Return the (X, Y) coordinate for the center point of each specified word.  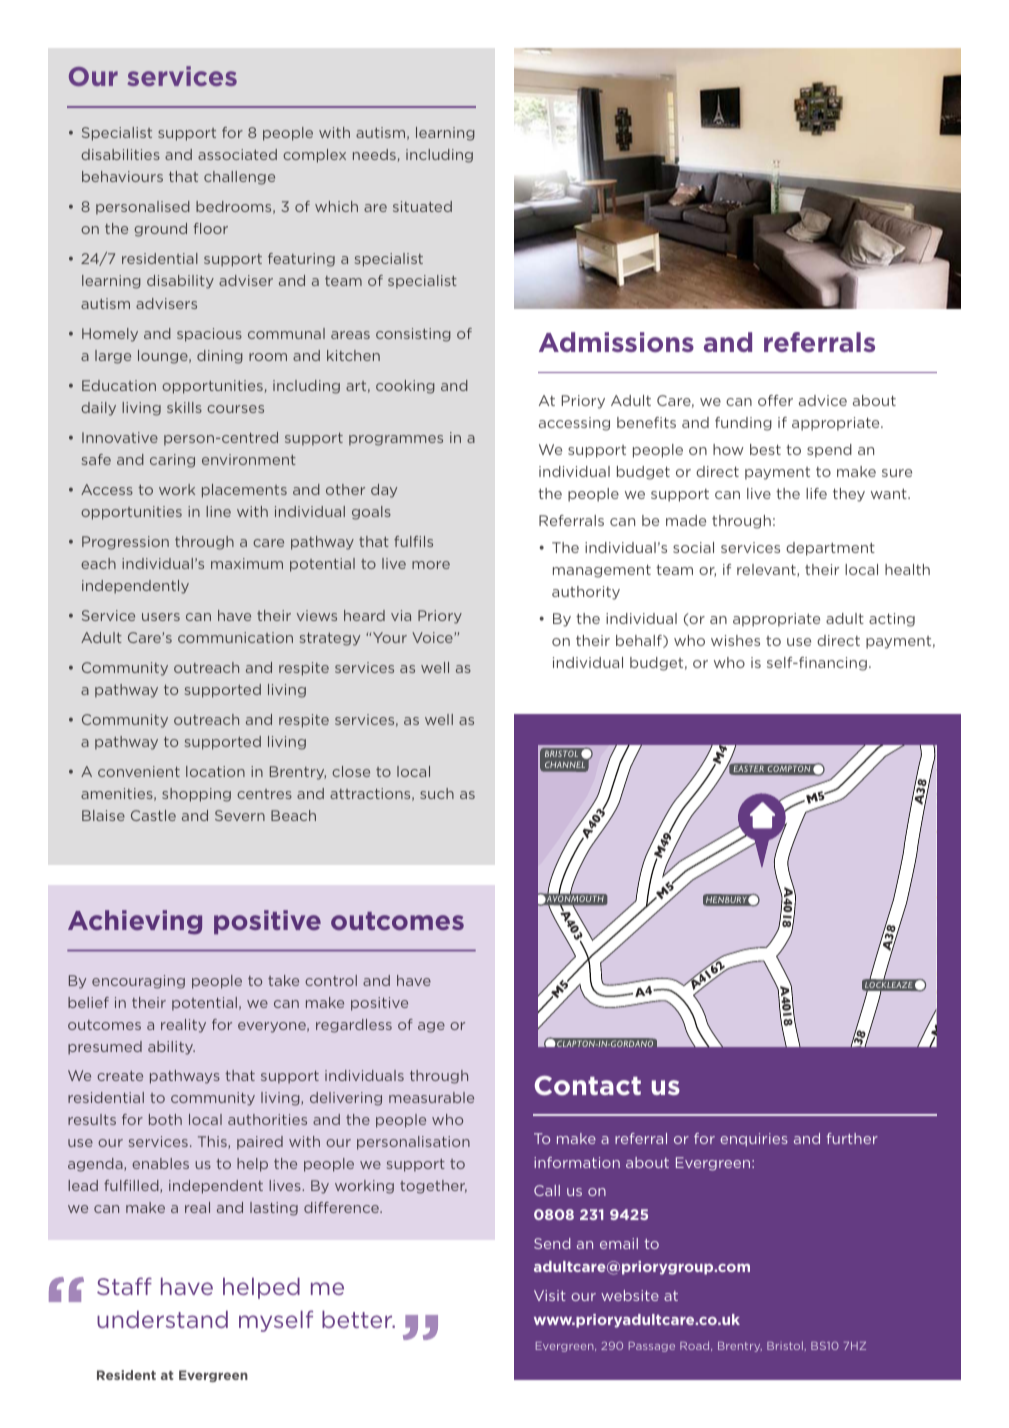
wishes (735, 640)
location (215, 771)
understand (162, 1319)
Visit (550, 1295)
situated (422, 206)
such (437, 793)
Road (696, 1346)
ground (160, 230)
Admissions (616, 342)
